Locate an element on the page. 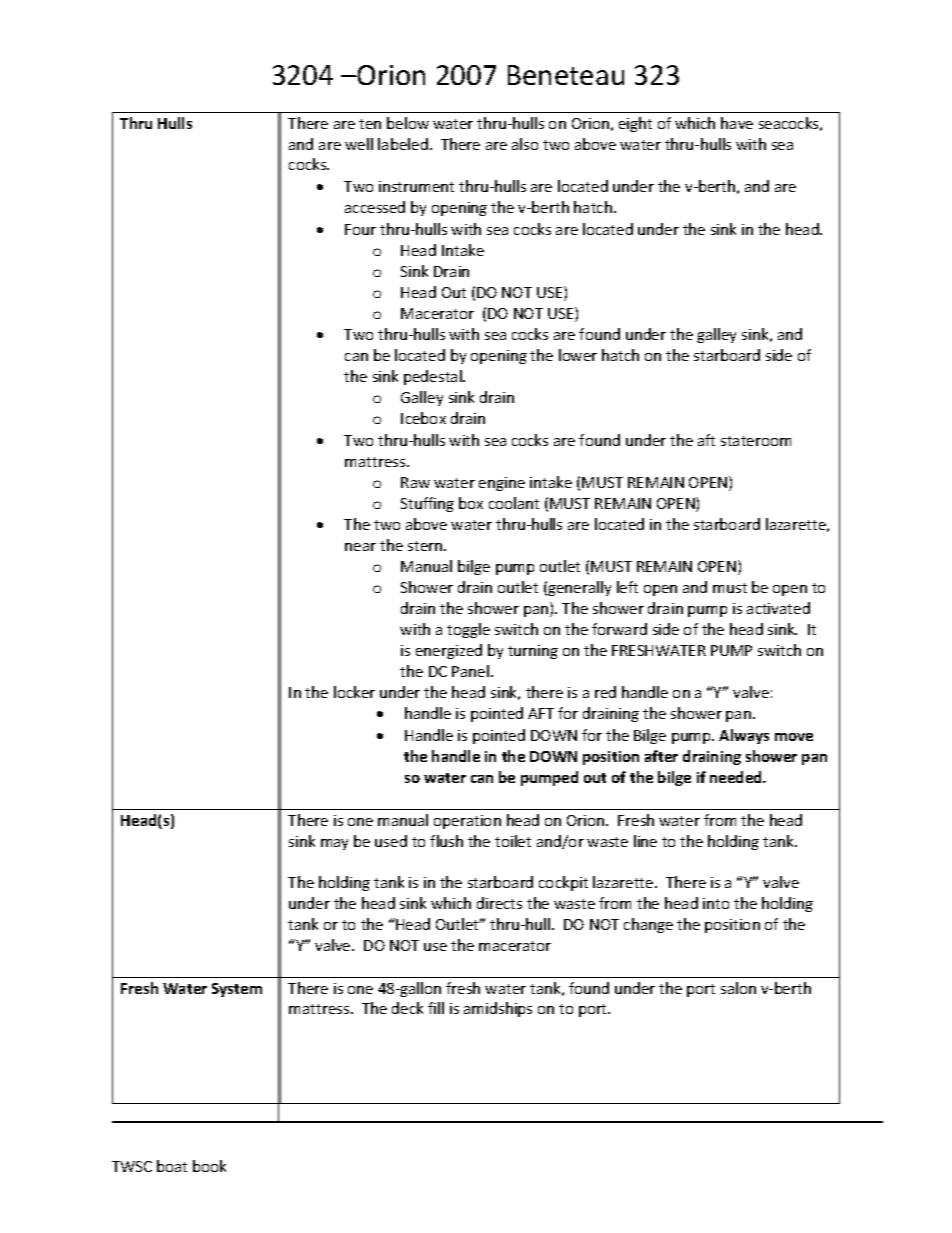 This document has height=1233, width=952. well is located at coordinates (359, 144).
